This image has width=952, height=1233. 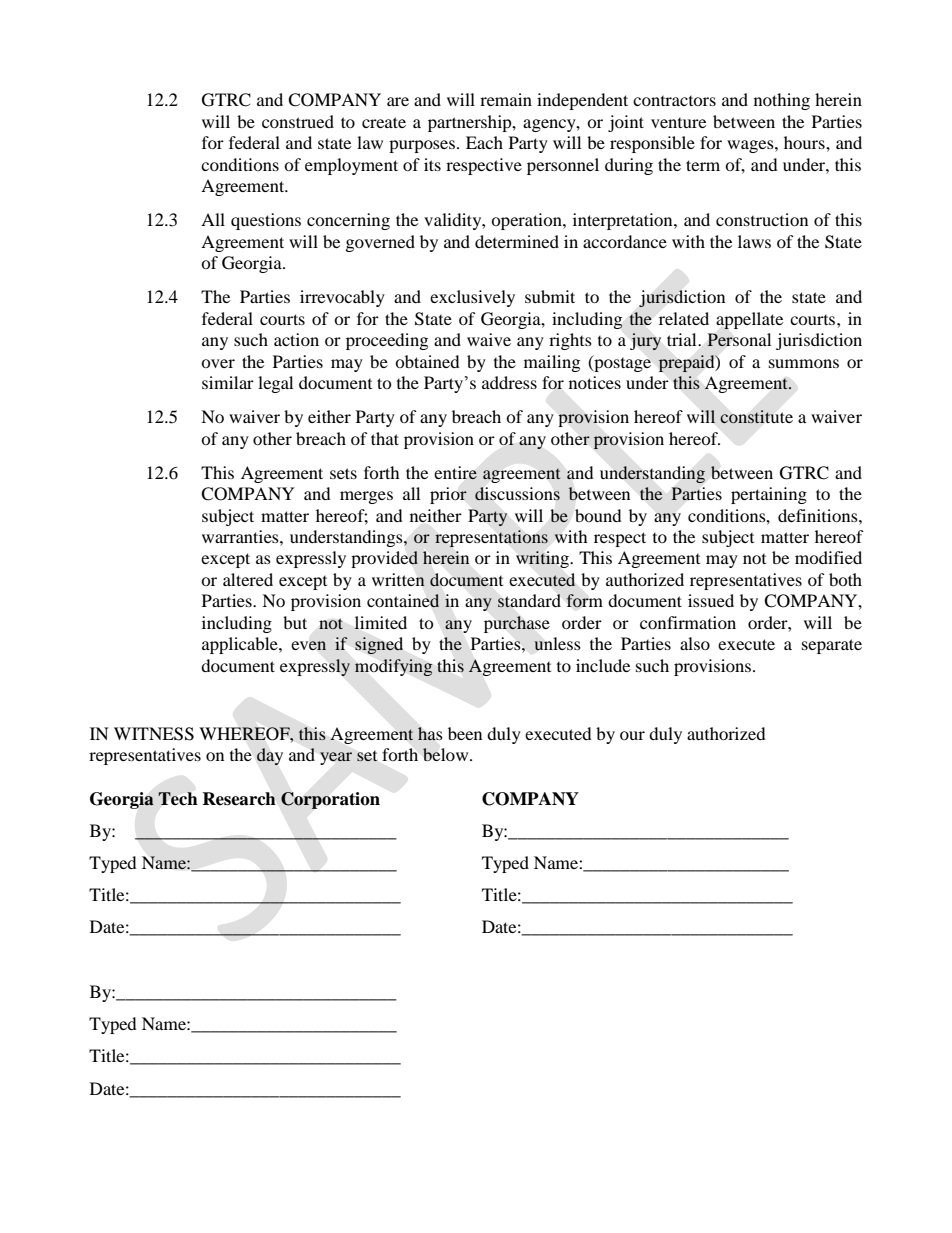 What do you see at coordinates (343, 473) in the image?
I see `sets` at bounding box center [343, 473].
